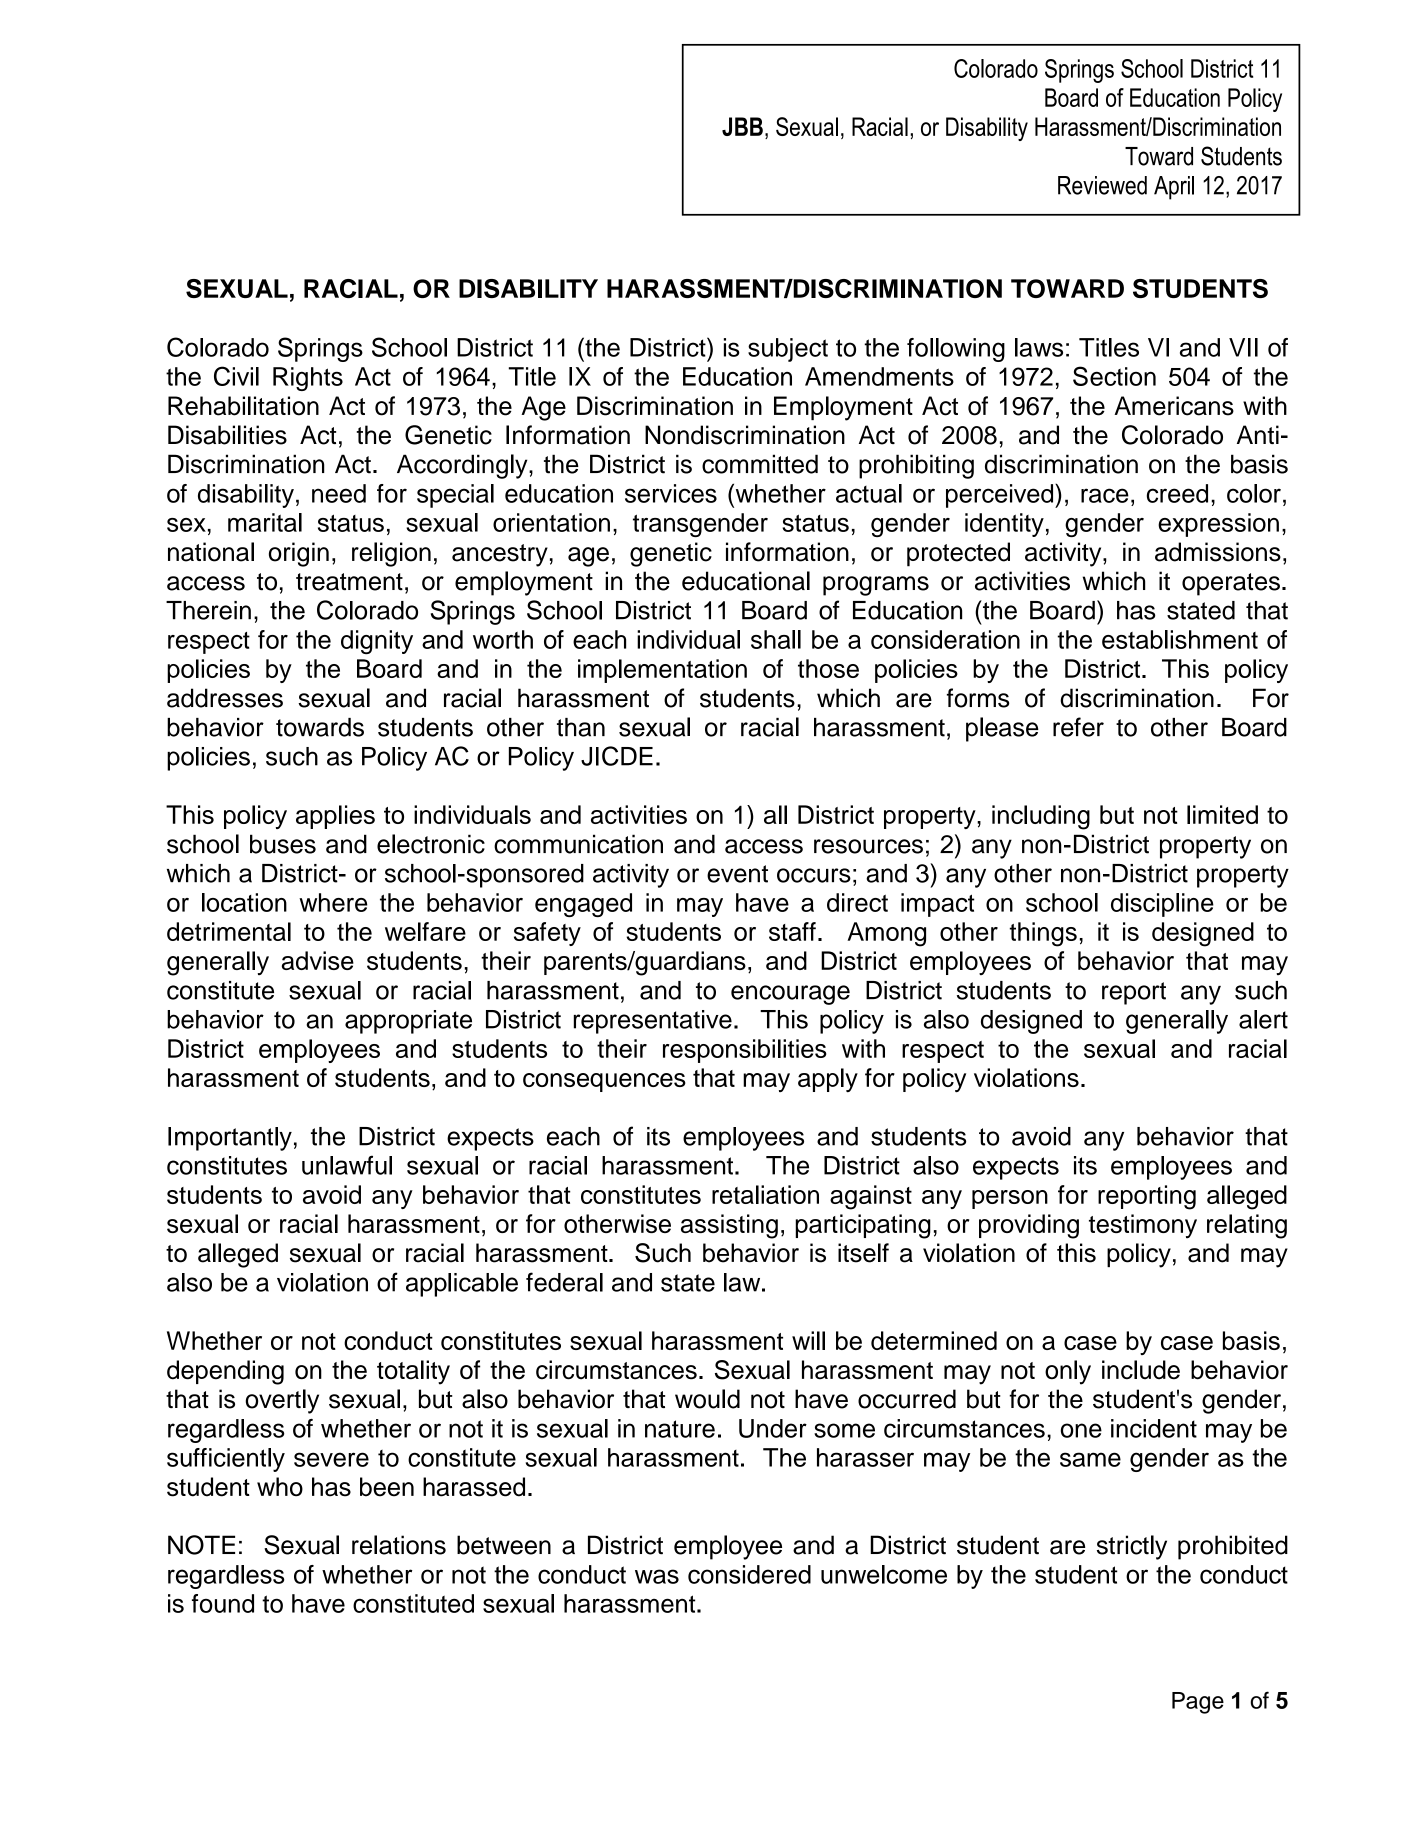 The image size is (1413, 1829). I want to click on Rights, so click(308, 379).
